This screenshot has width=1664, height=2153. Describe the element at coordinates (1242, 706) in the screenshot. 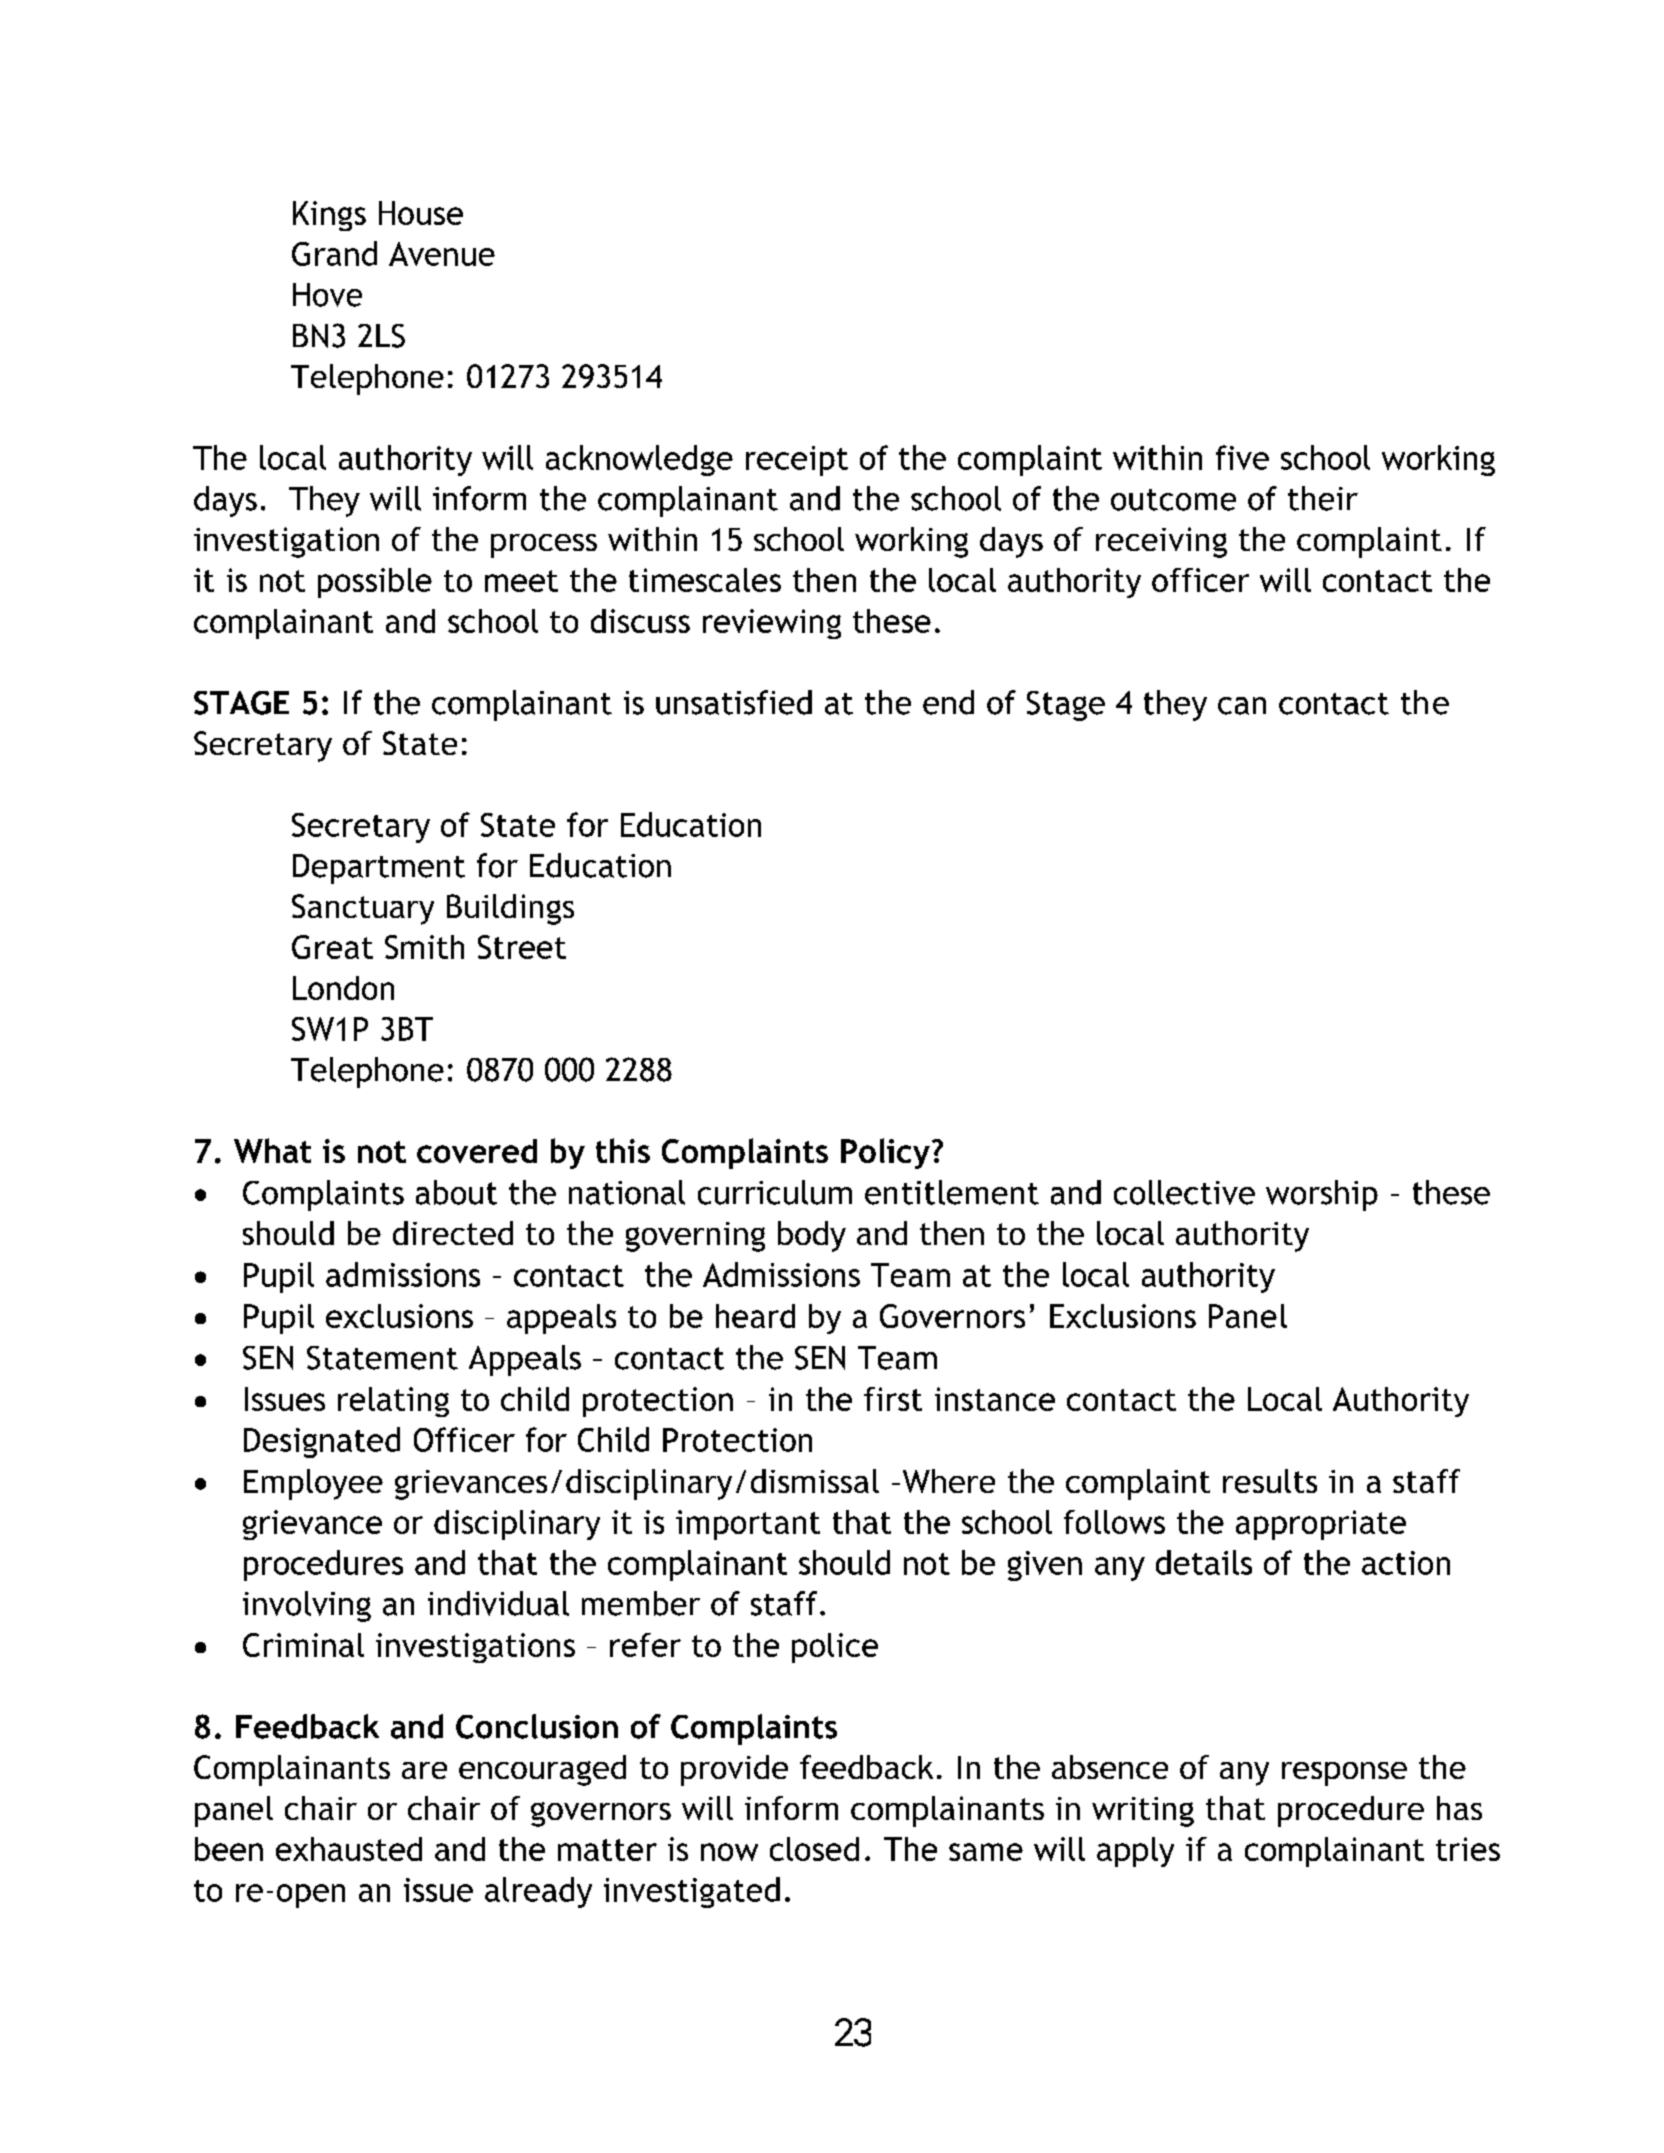

I see `can` at that location.
